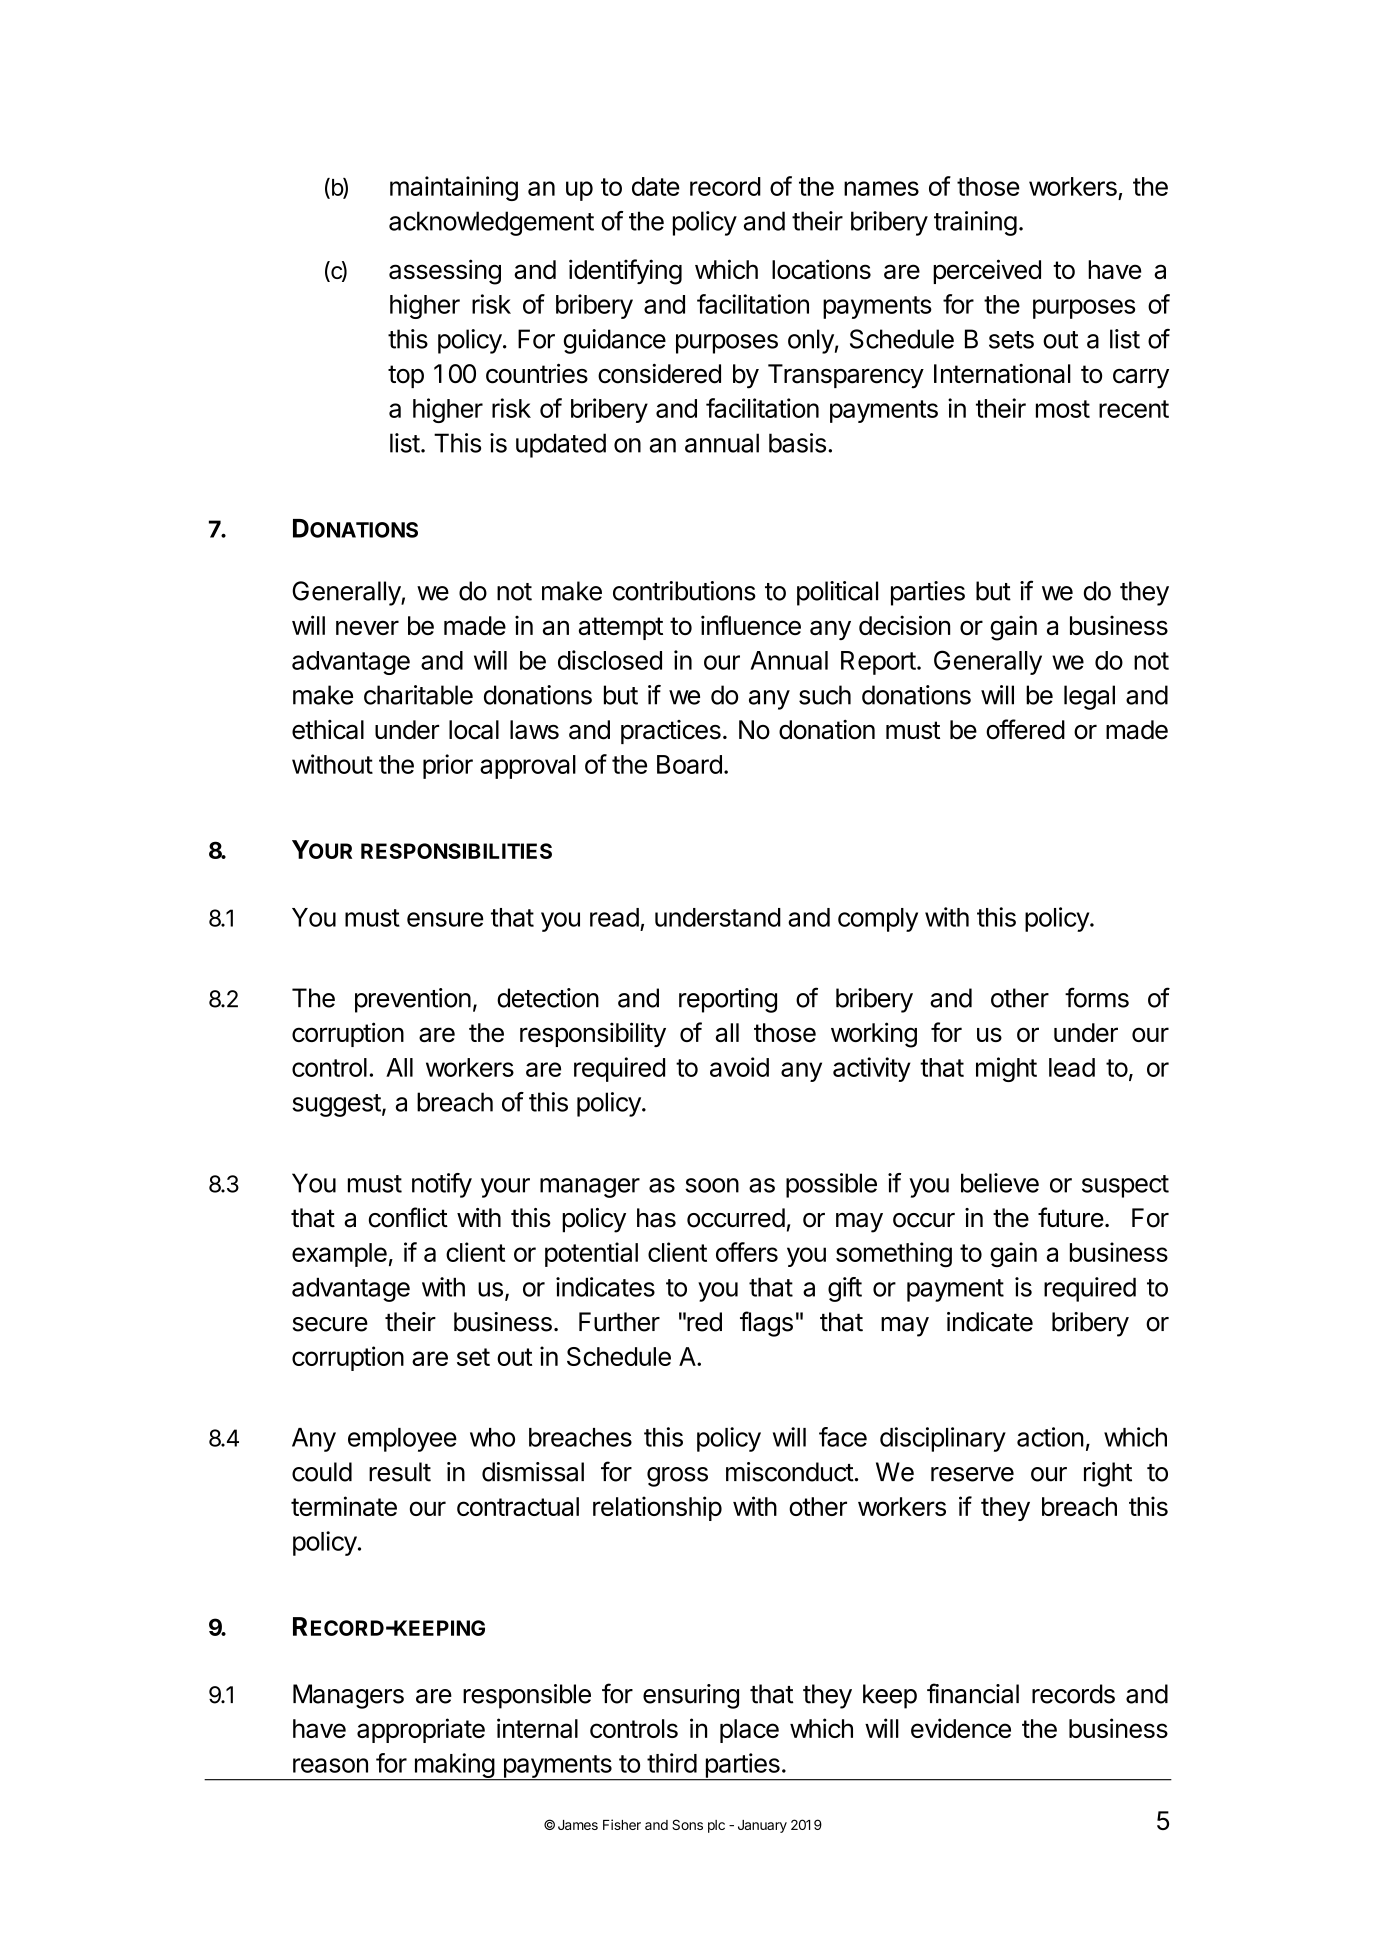 This image has width=1376, height=1947. Describe the element at coordinates (821, 269) in the image. I see `locations` at that location.
